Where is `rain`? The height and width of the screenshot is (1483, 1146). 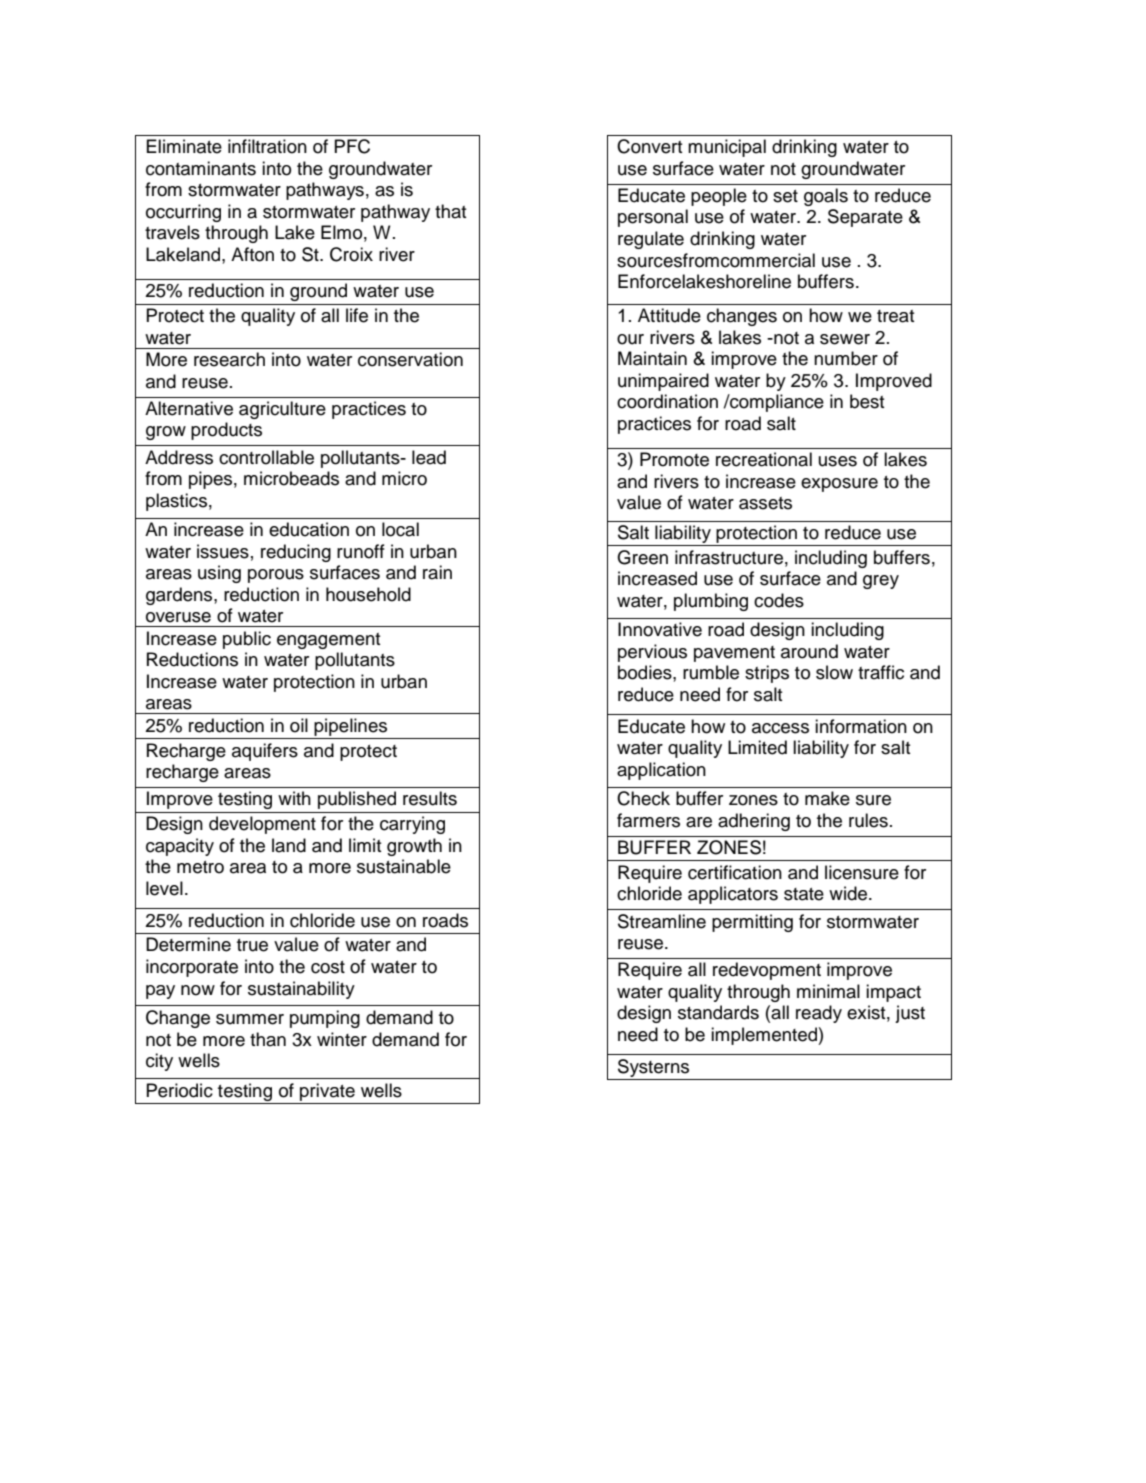
rain is located at coordinates (437, 572).
